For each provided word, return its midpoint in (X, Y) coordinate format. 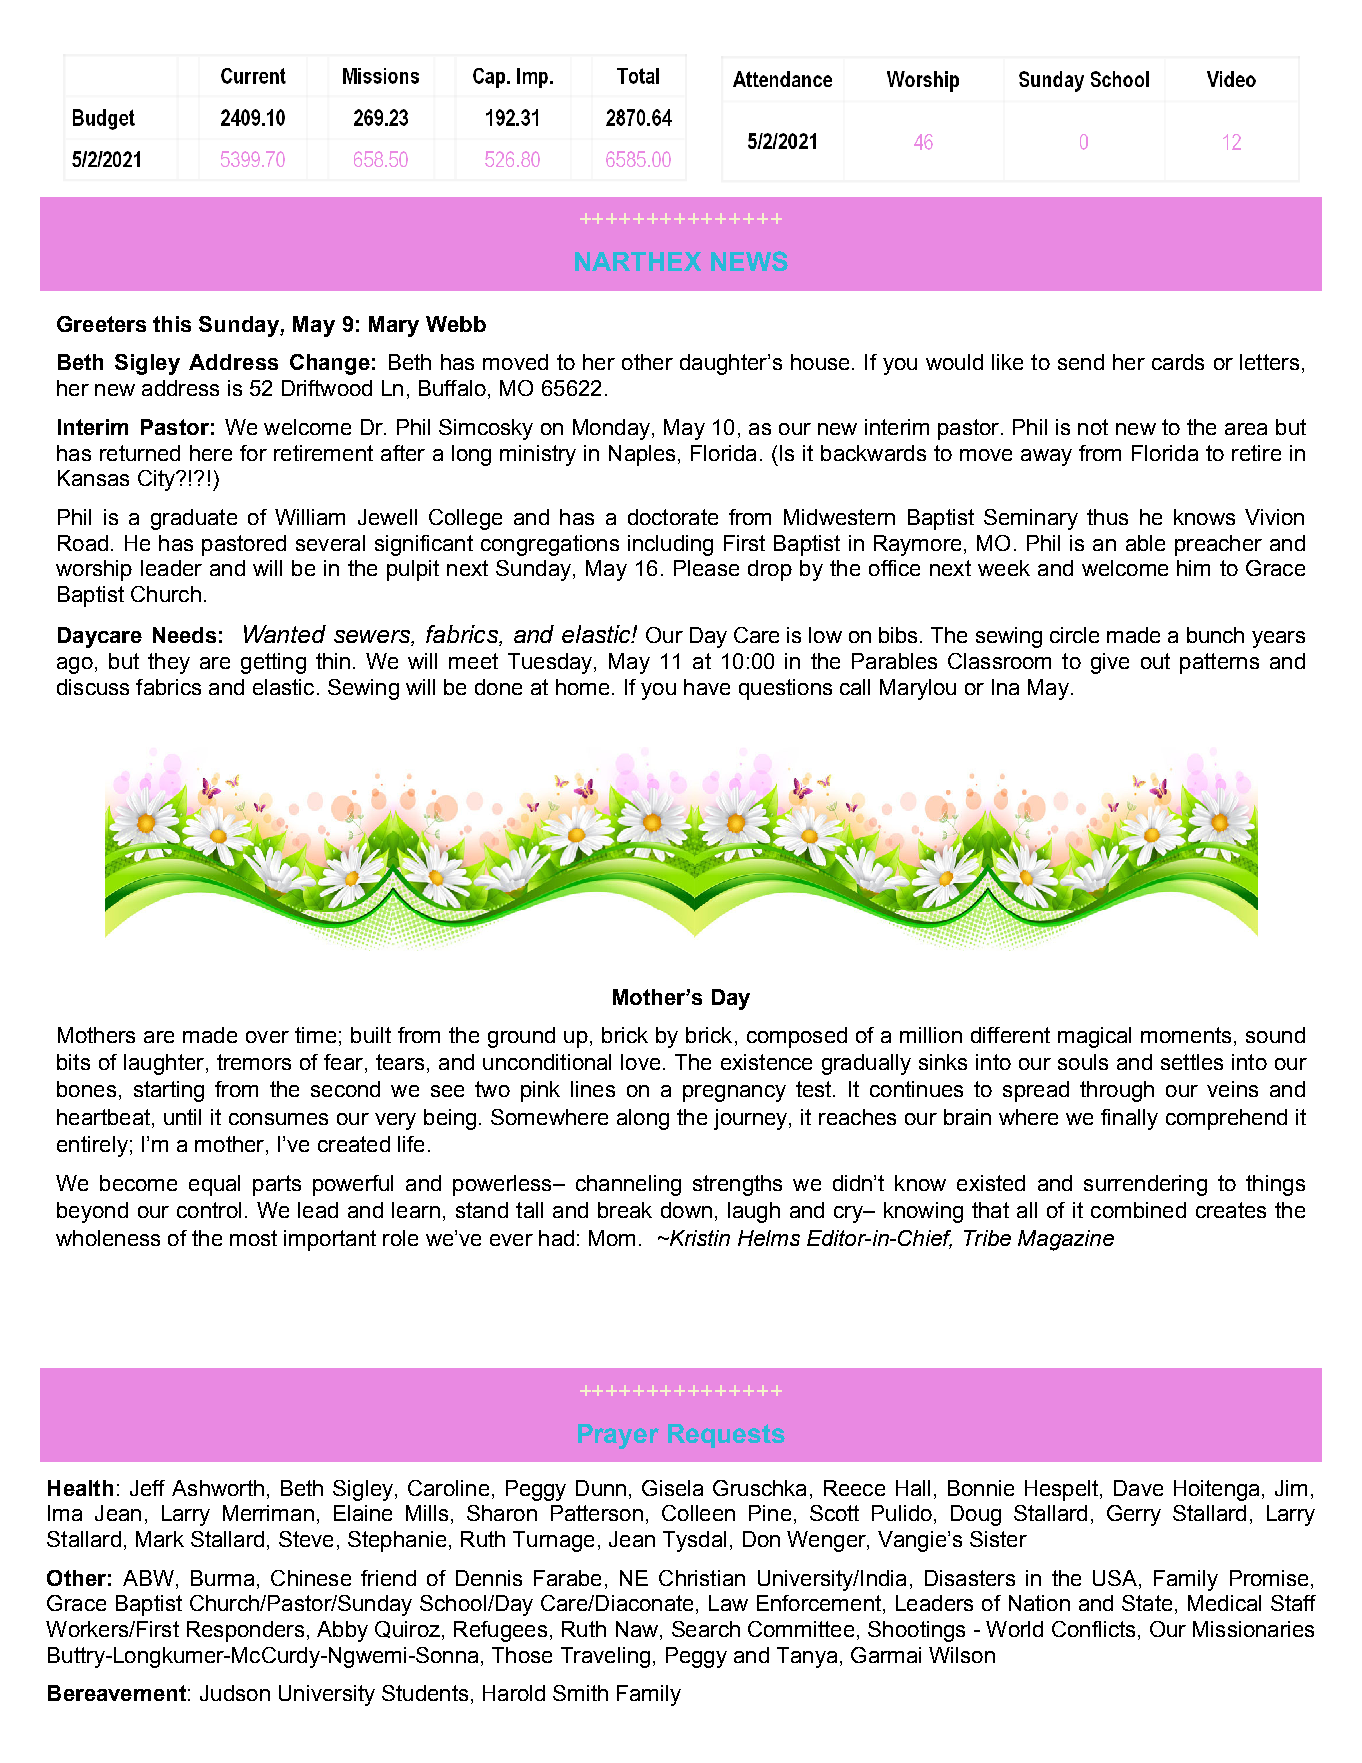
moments (1186, 1035)
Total (638, 76)
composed (797, 1037)
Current (253, 76)
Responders (245, 1631)
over (267, 1037)
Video (1231, 79)
